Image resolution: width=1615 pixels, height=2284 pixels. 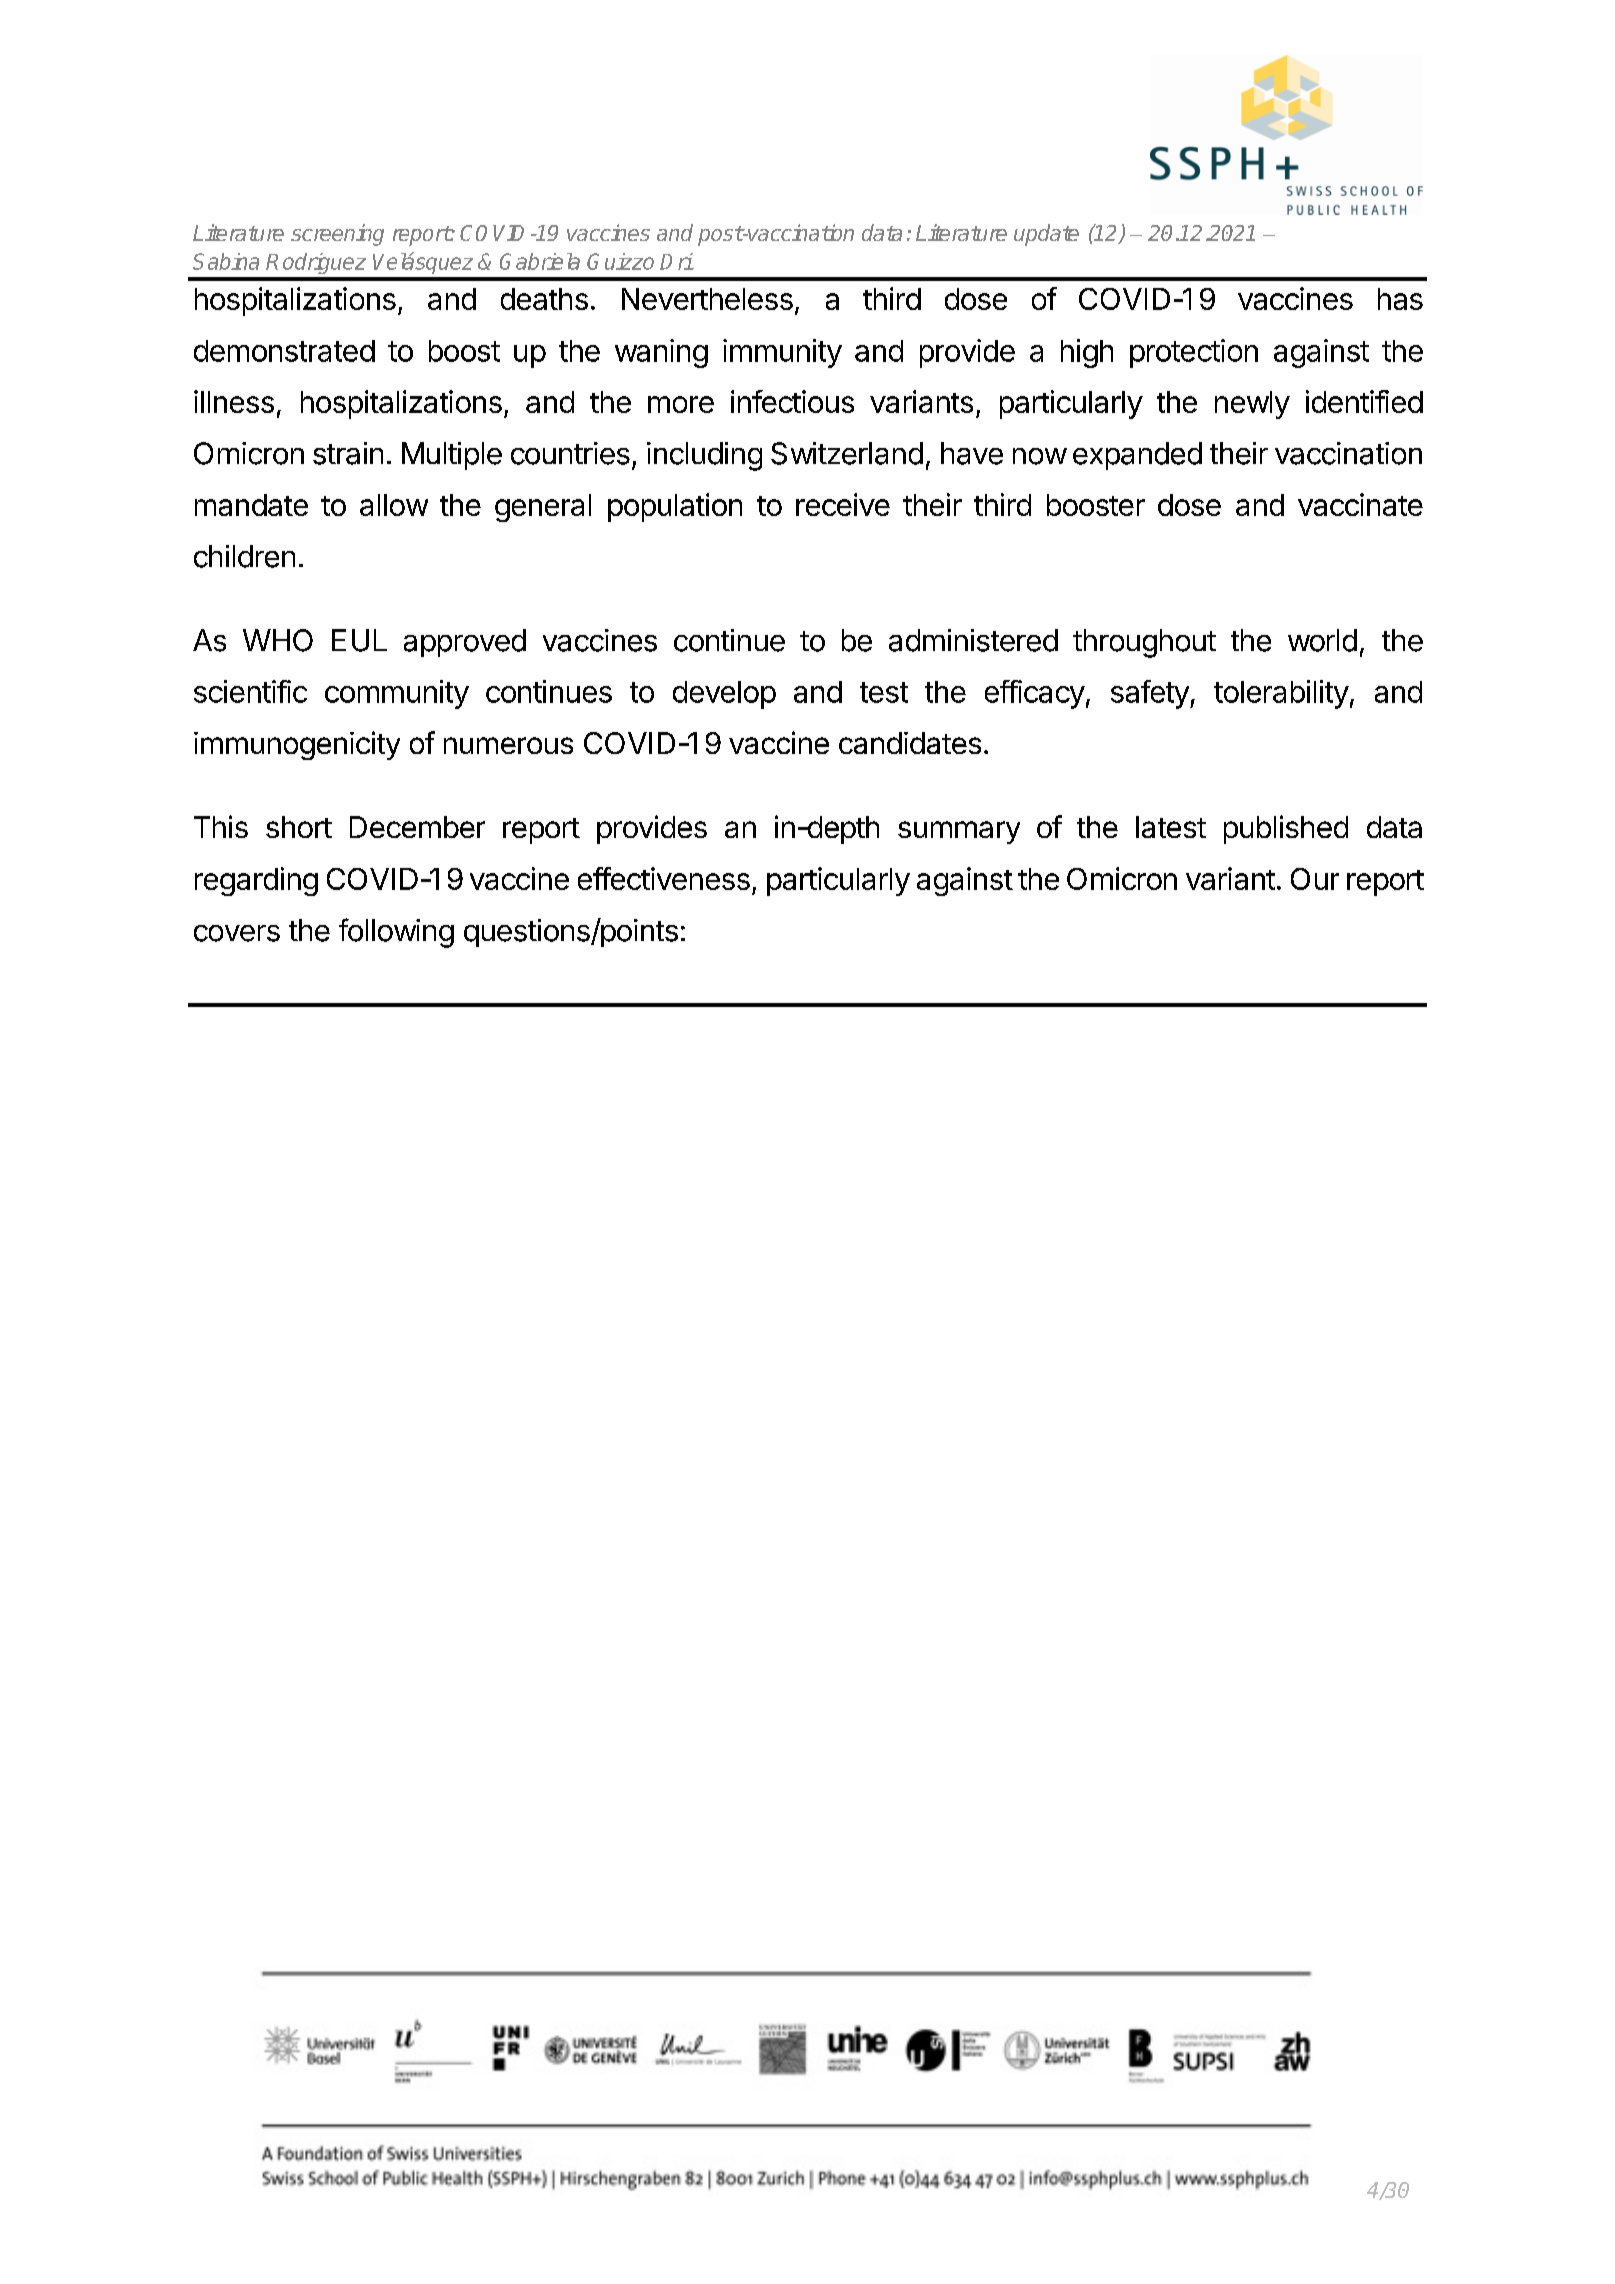 What do you see at coordinates (396, 933) in the screenshot?
I see `following` at bounding box center [396, 933].
